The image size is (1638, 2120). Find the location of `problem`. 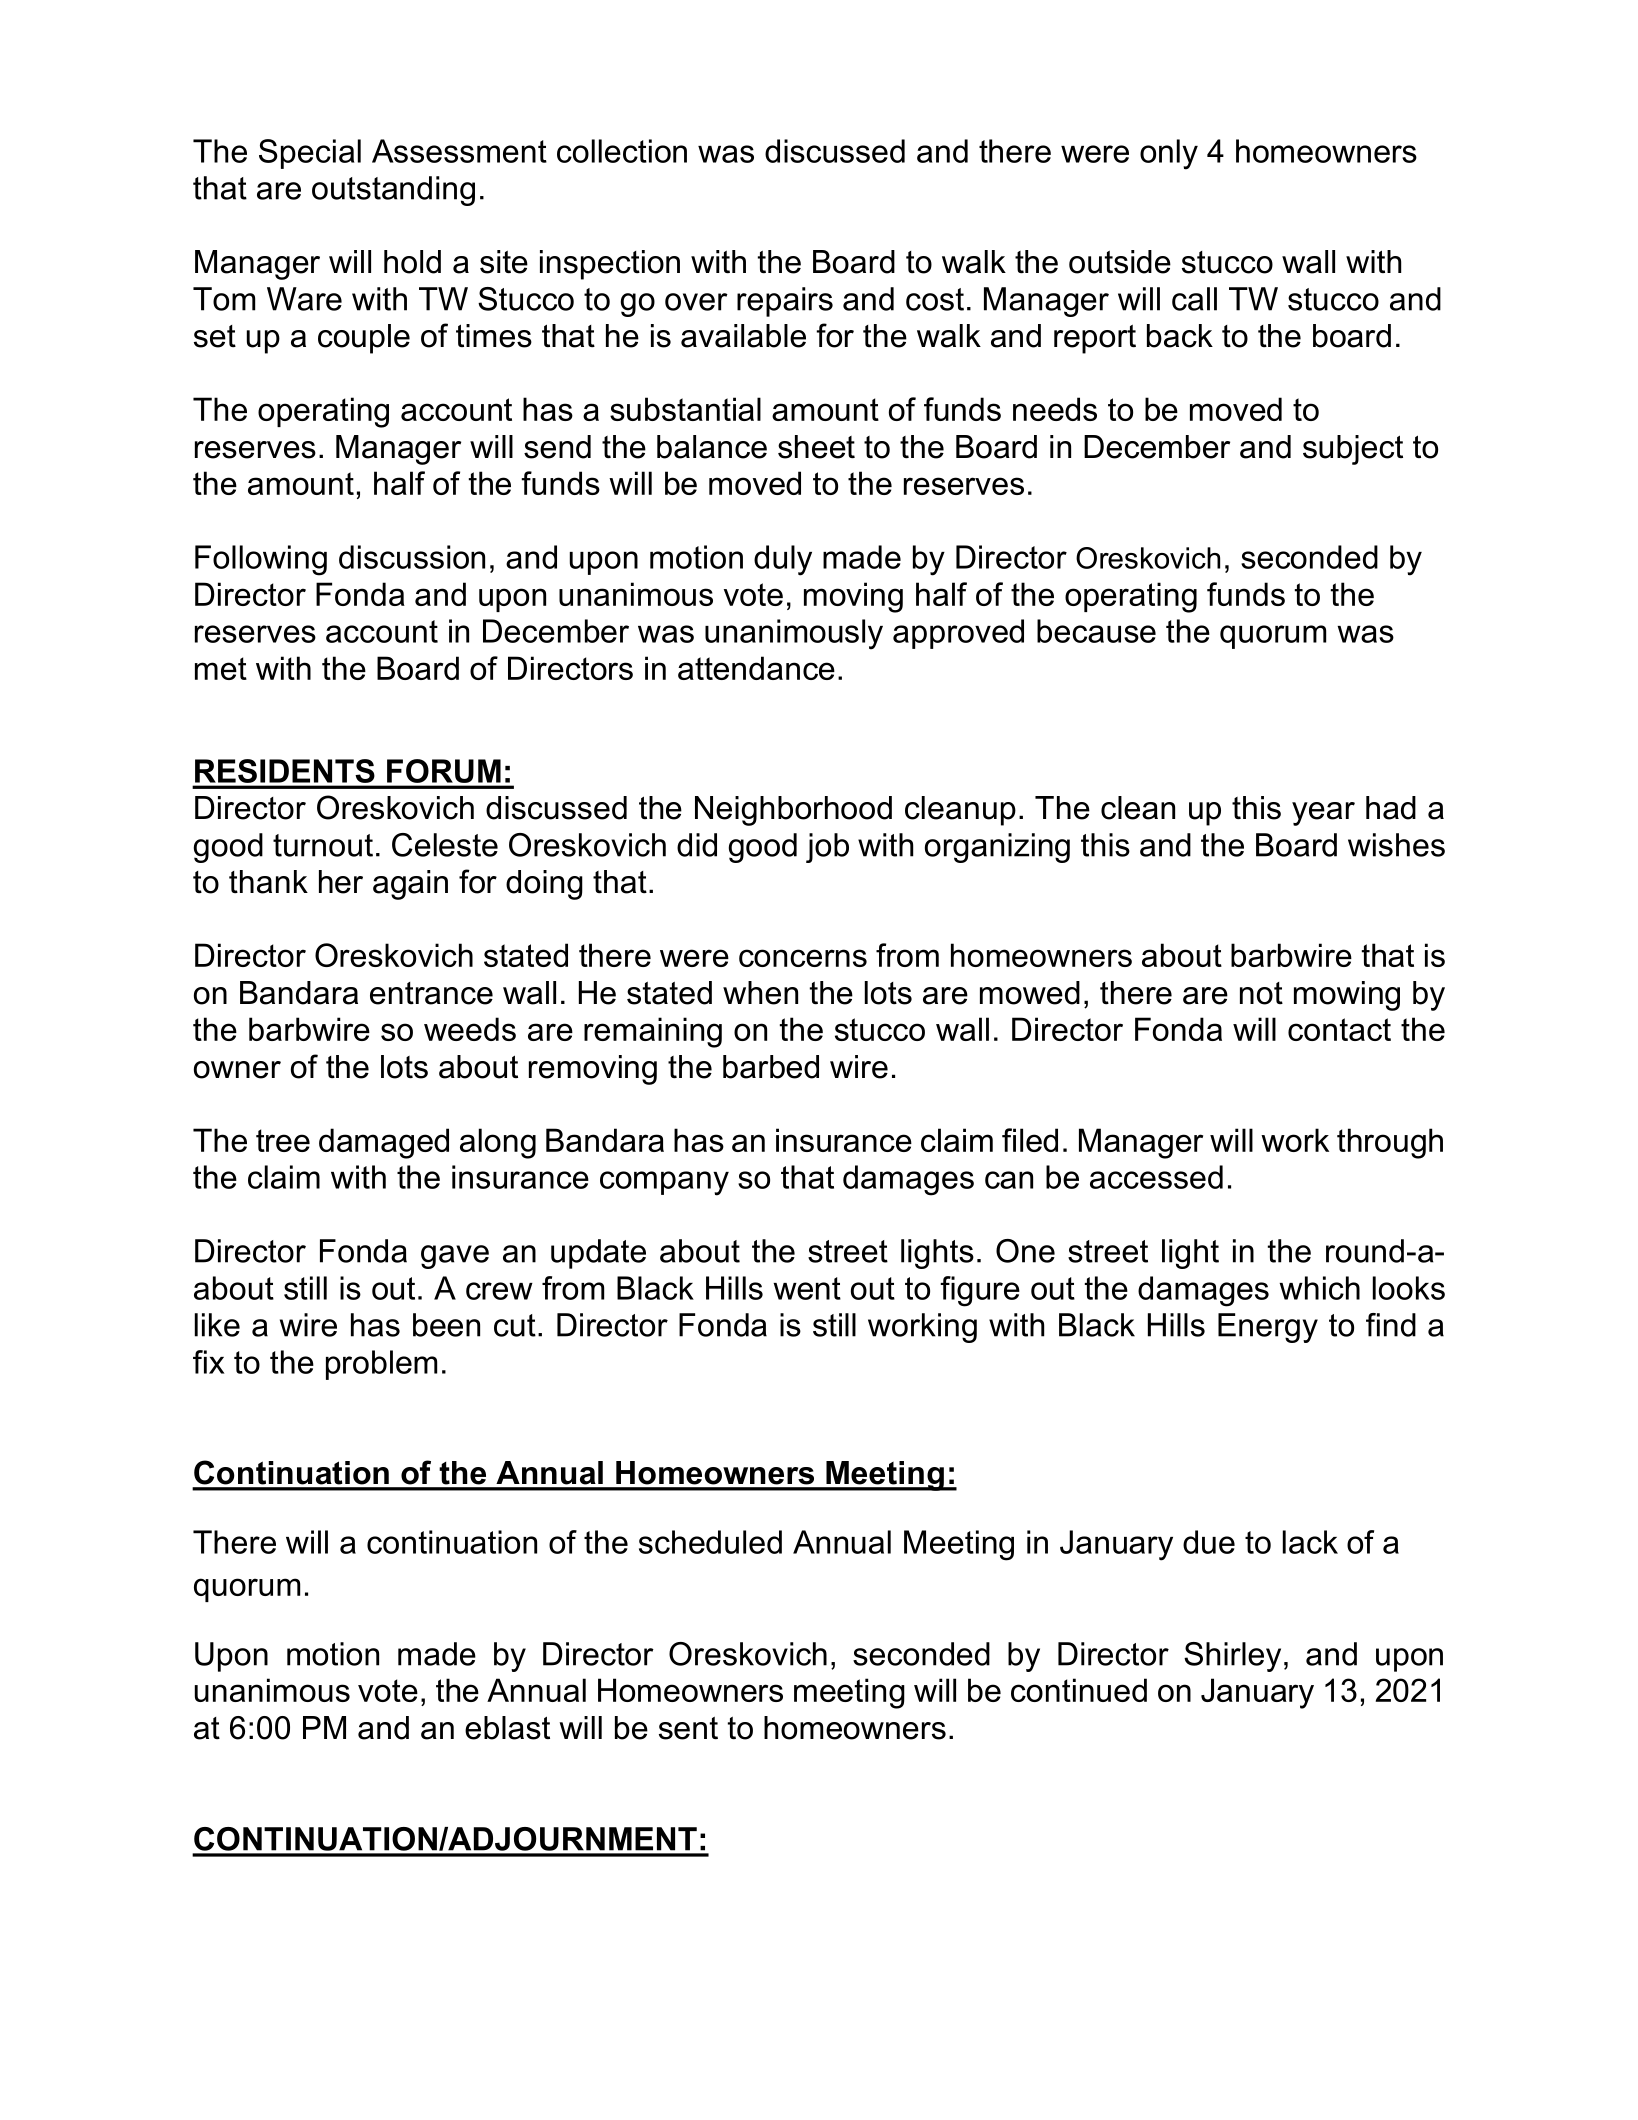

problem is located at coordinates (381, 1365).
